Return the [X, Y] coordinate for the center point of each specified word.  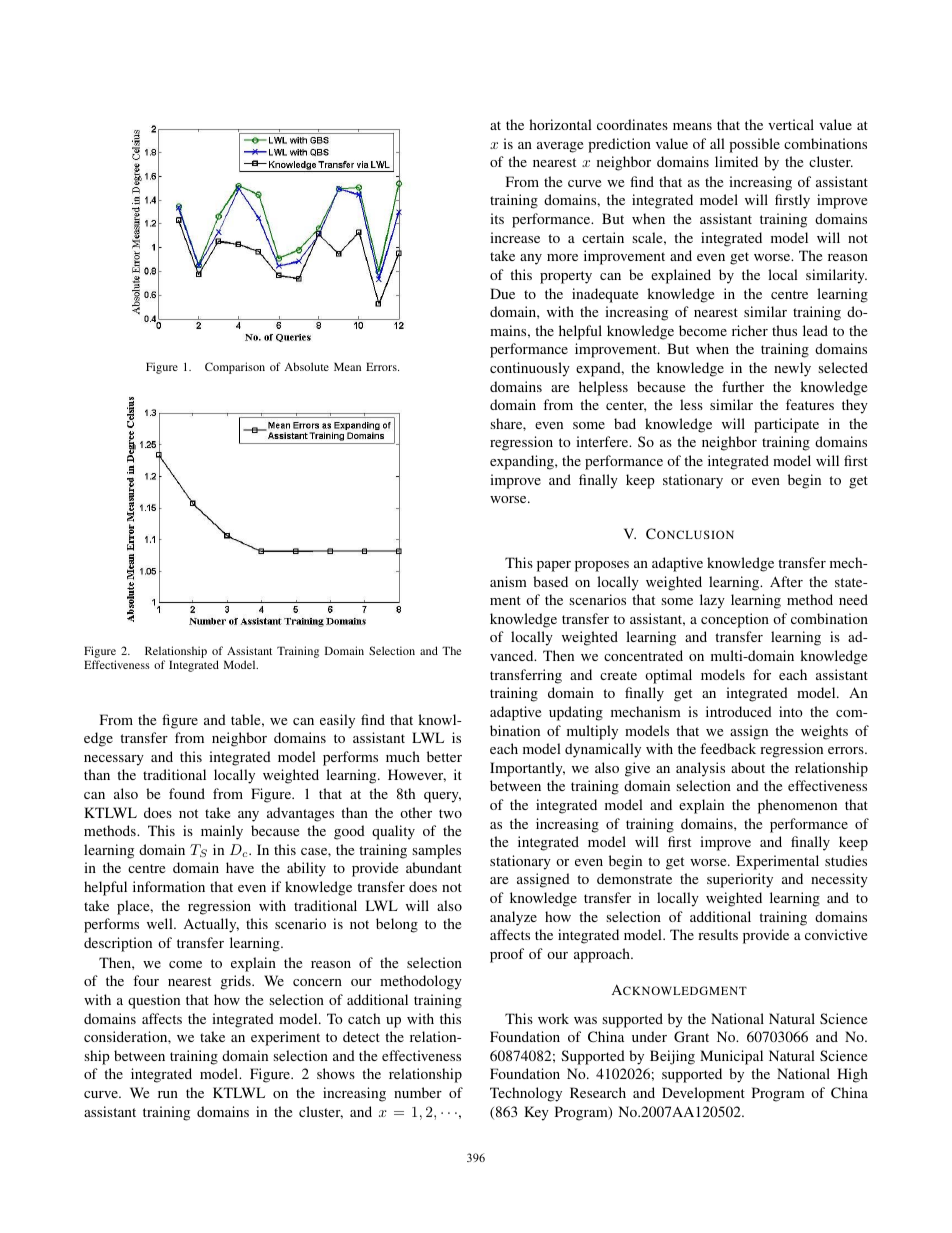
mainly [222, 832]
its [497, 218]
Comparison [235, 368]
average [560, 147]
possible [754, 145]
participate [786, 425]
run [168, 1094]
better [444, 756]
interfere [603, 441]
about [748, 767]
